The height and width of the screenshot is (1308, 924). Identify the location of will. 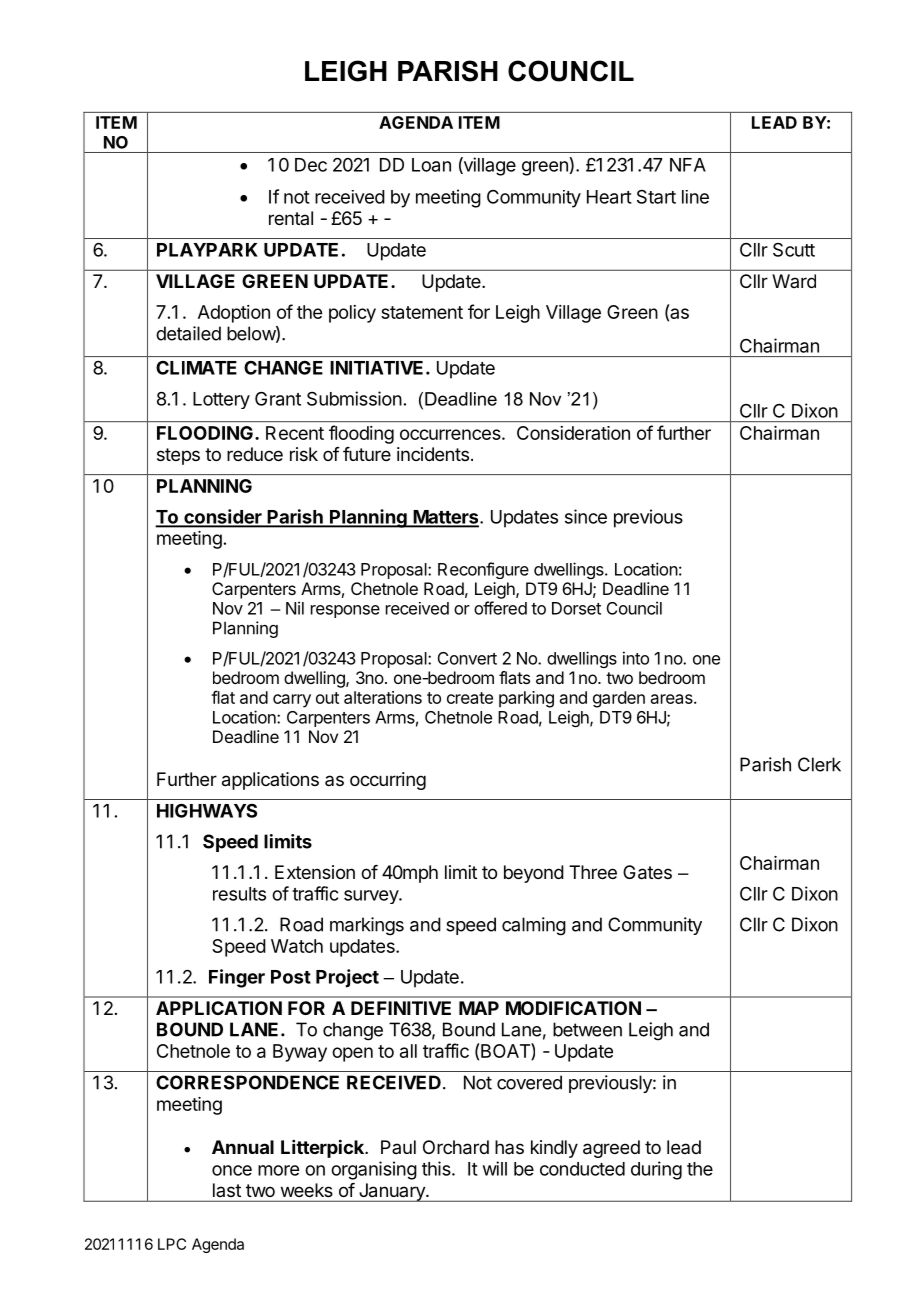
(495, 1168).
